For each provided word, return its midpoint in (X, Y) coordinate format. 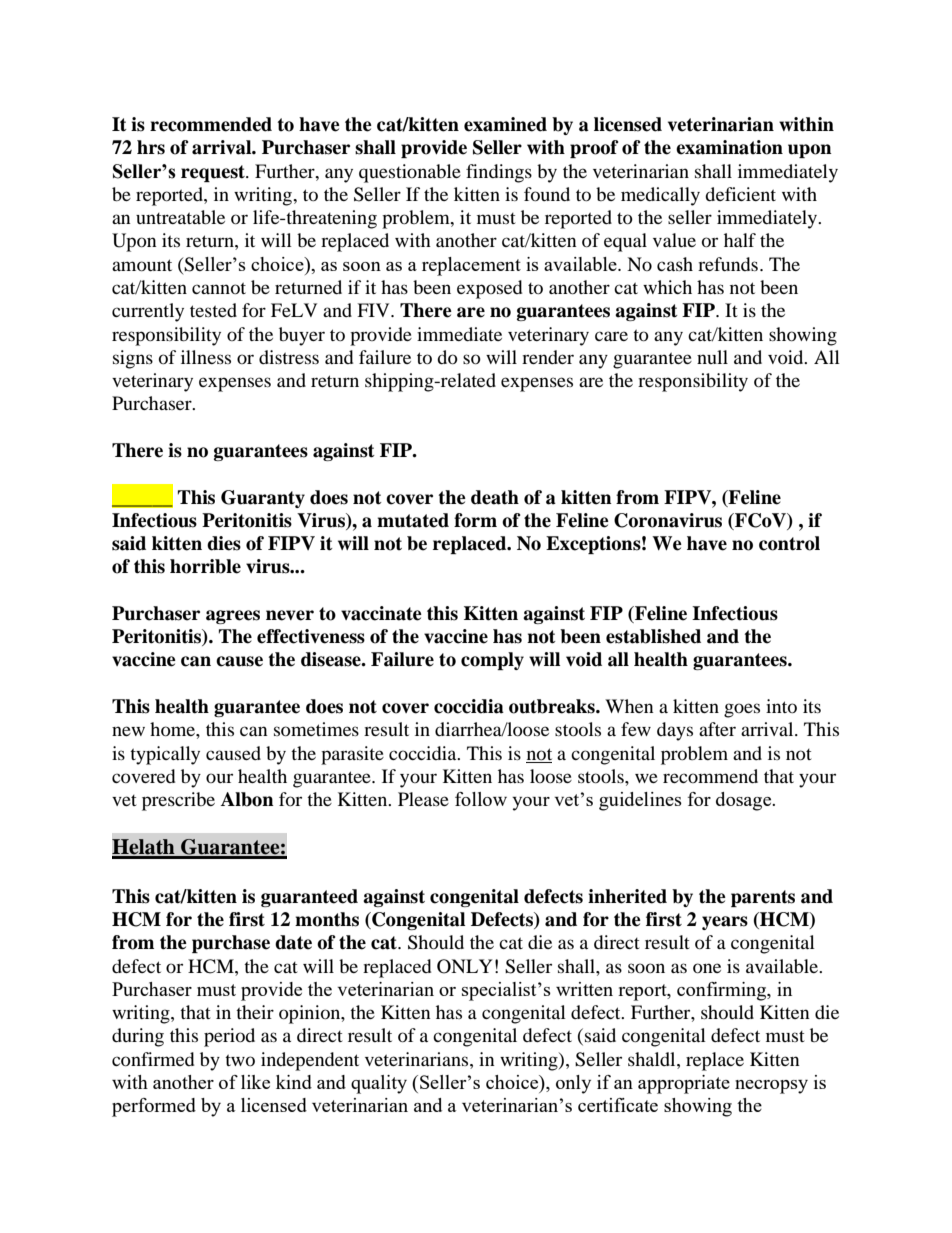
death (495, 497)
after (717, 729)
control (789, 543)
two (240, 1060)
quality (379, 1084)
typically (165, 755)
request (214, 173)
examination (729, 147)
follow (481, 799)
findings (499, 173)
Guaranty (263, 499)
